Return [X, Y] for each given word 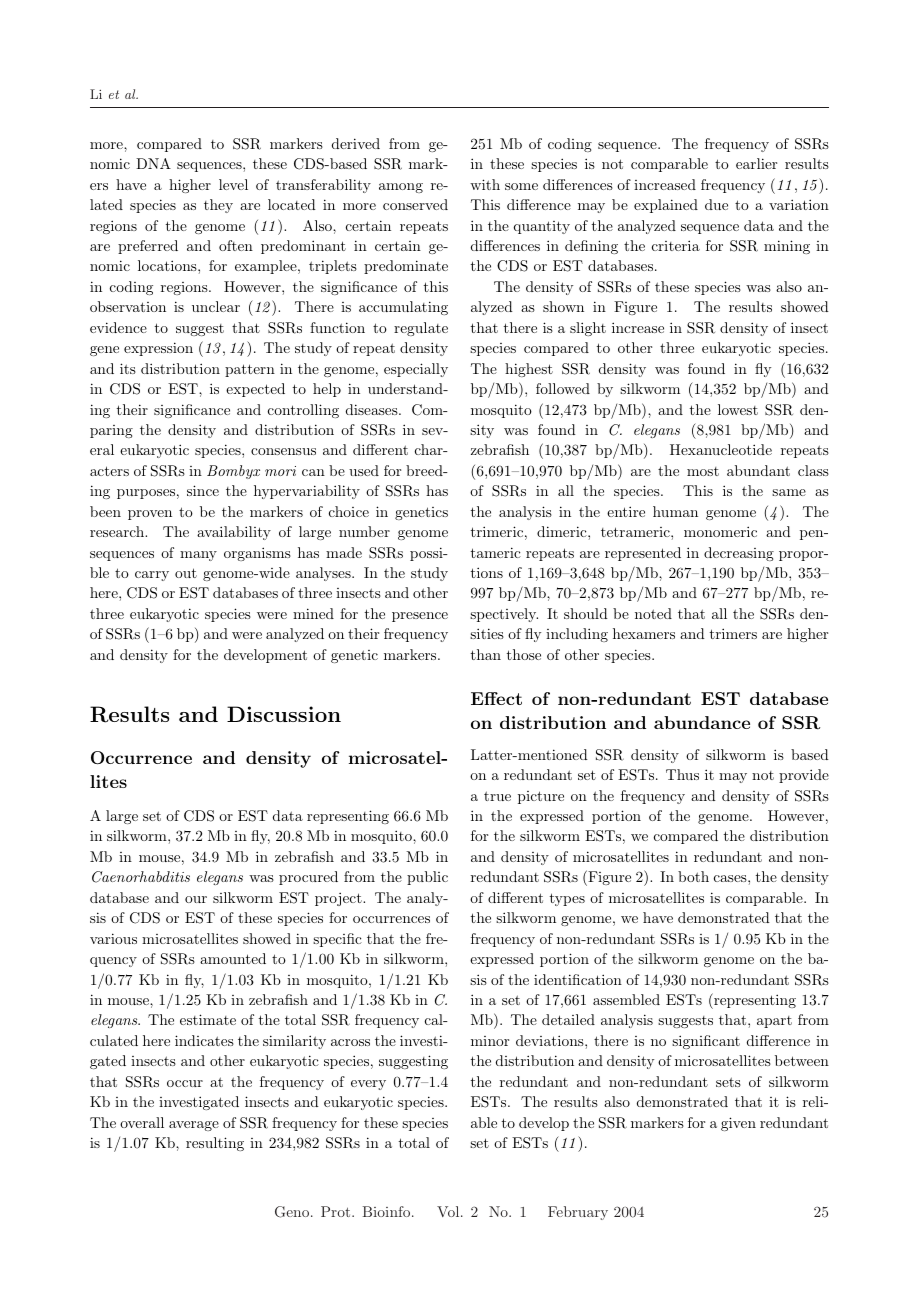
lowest [738, 409]
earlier [756, 163]
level [233, 184]
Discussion [284, 714]
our [196, 899]
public [427, 878]
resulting [215, 1144]
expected [255, 390]
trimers [733, 633]
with [485, 184]
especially [416, 370]
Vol [449, 1211]
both [693, 876]
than [486, 654]
